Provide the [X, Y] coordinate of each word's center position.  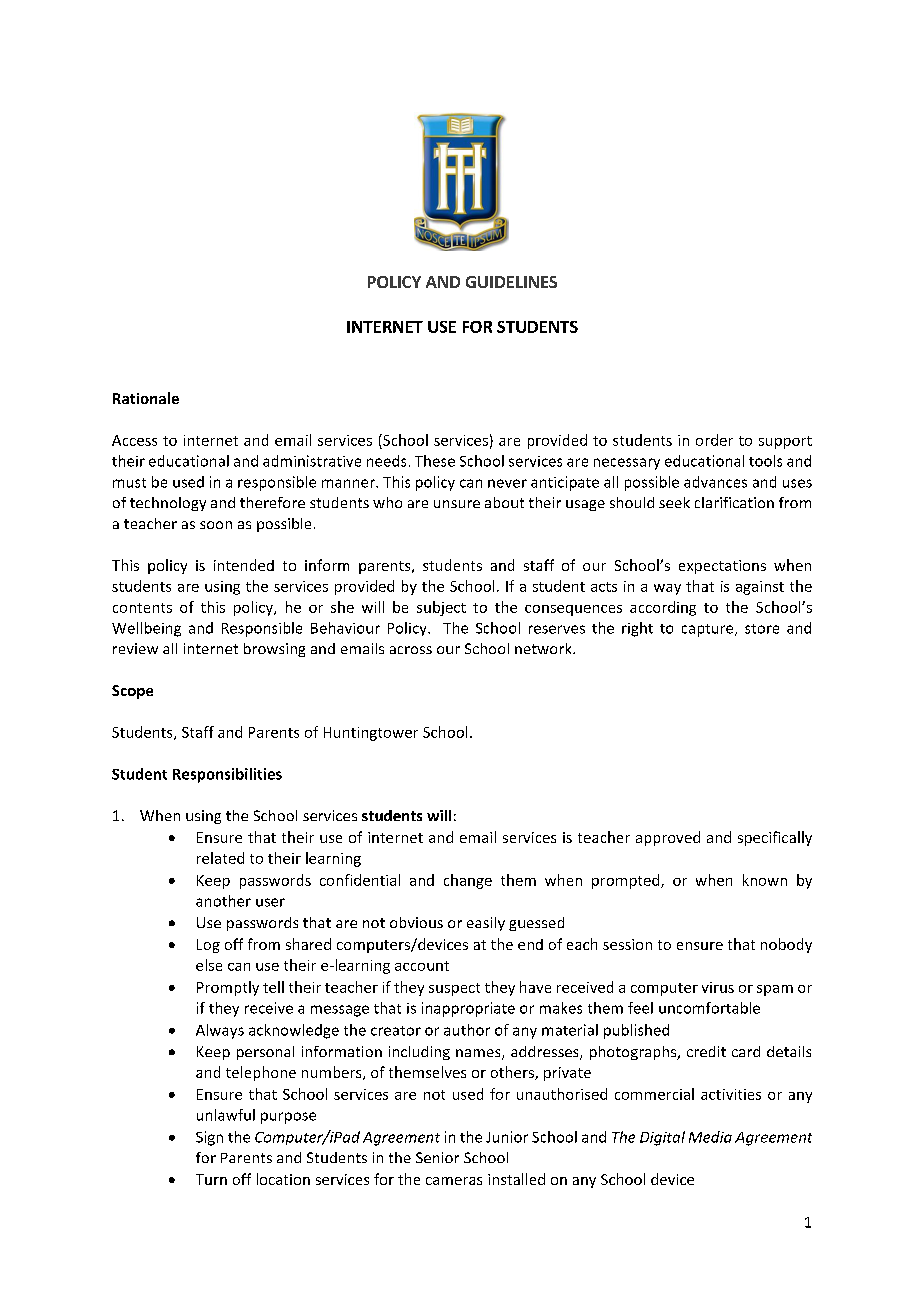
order [714, 440]
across [411, 650]
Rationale [146, 398]
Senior [437, 1157]
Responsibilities [227, 775]
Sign [209, 1138]
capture [709, 630]
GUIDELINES [511, 282]
